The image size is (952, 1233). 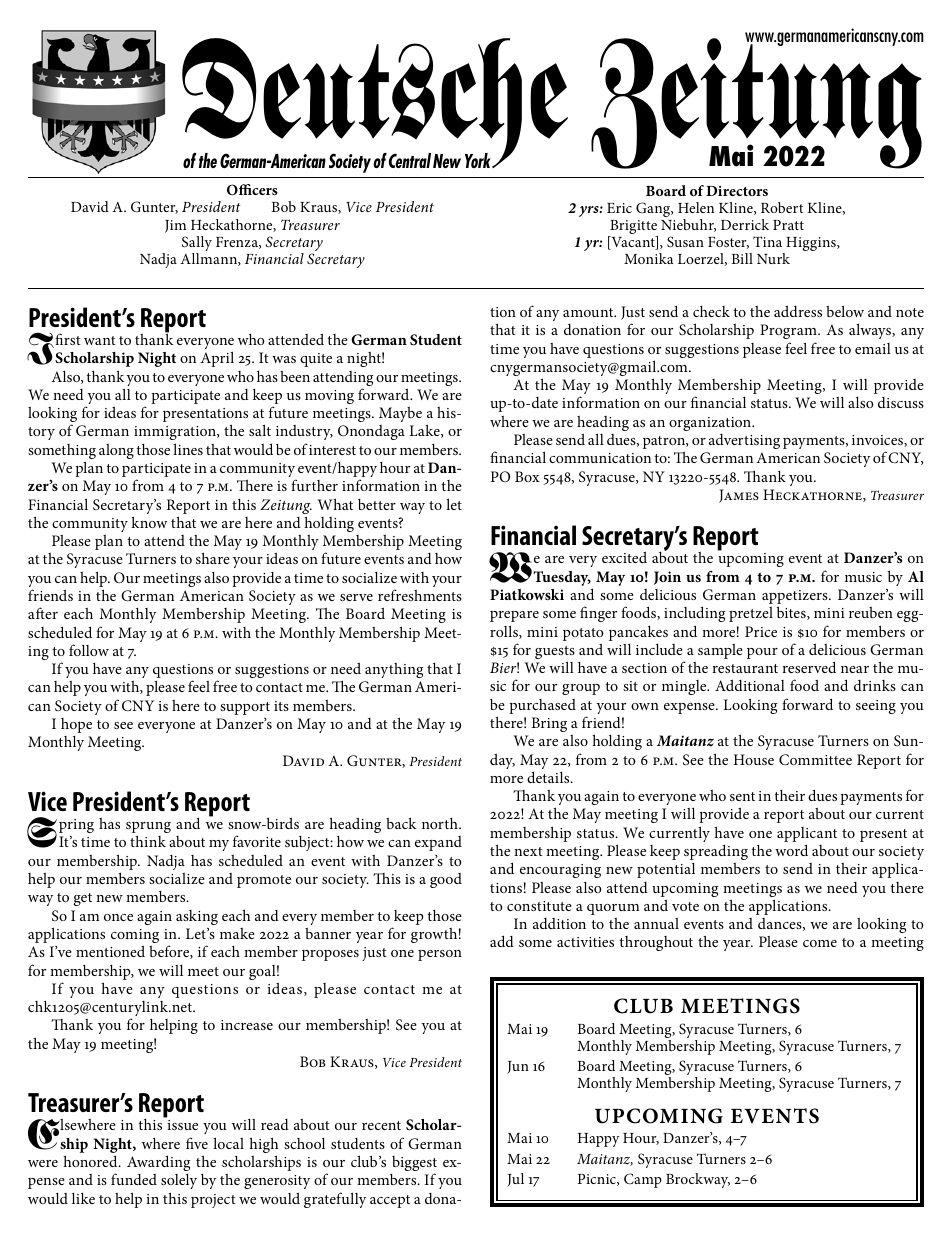 What do you see at coordinates (514, 616) in the document?
I see `prepare` at bounding box center [514, 616].
